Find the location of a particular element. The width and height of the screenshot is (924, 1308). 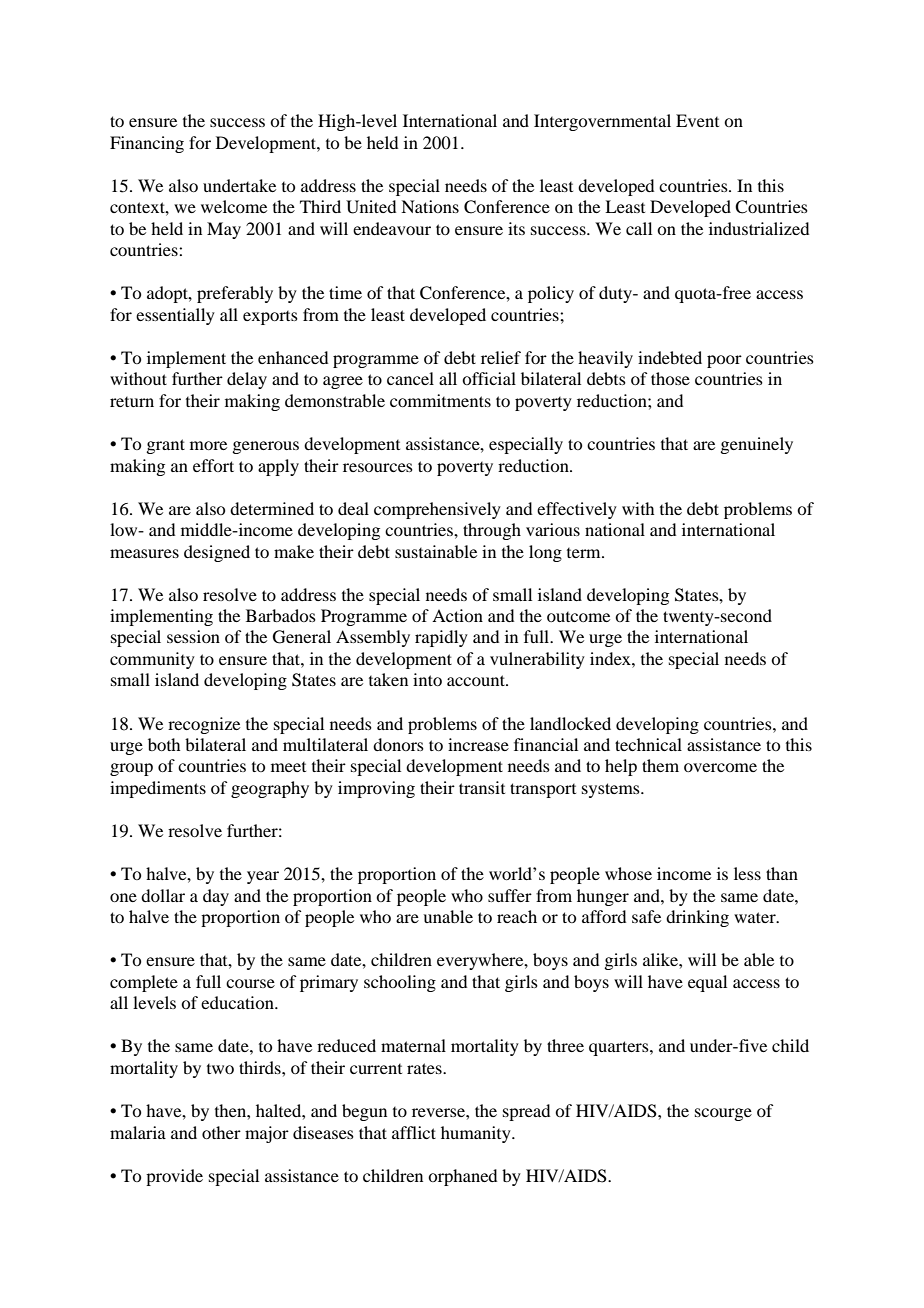

drinking is located at coordinates (697, 918).
